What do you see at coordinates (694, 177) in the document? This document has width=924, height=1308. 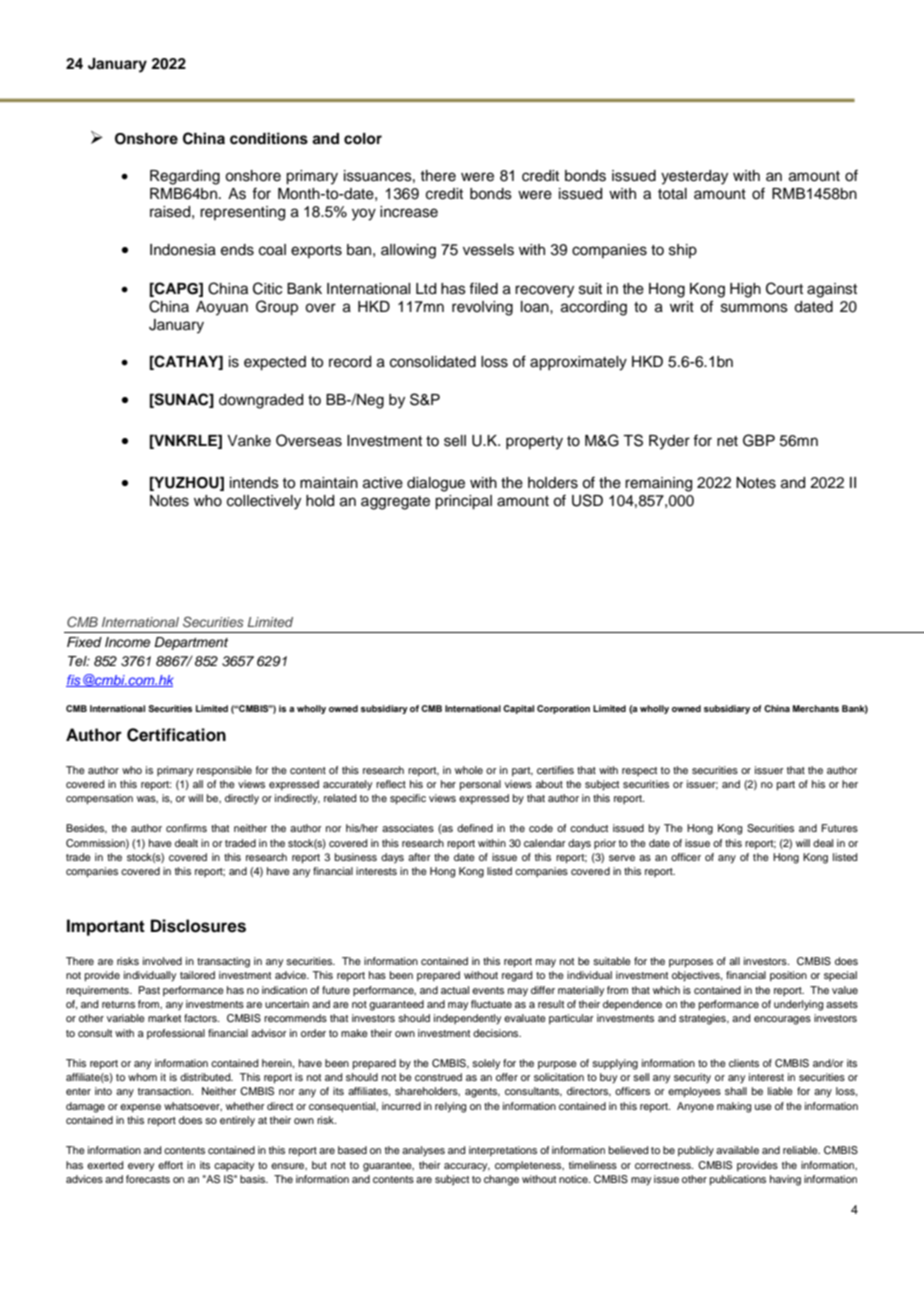 I see `yesterday` at bounding box center [694, 177].
